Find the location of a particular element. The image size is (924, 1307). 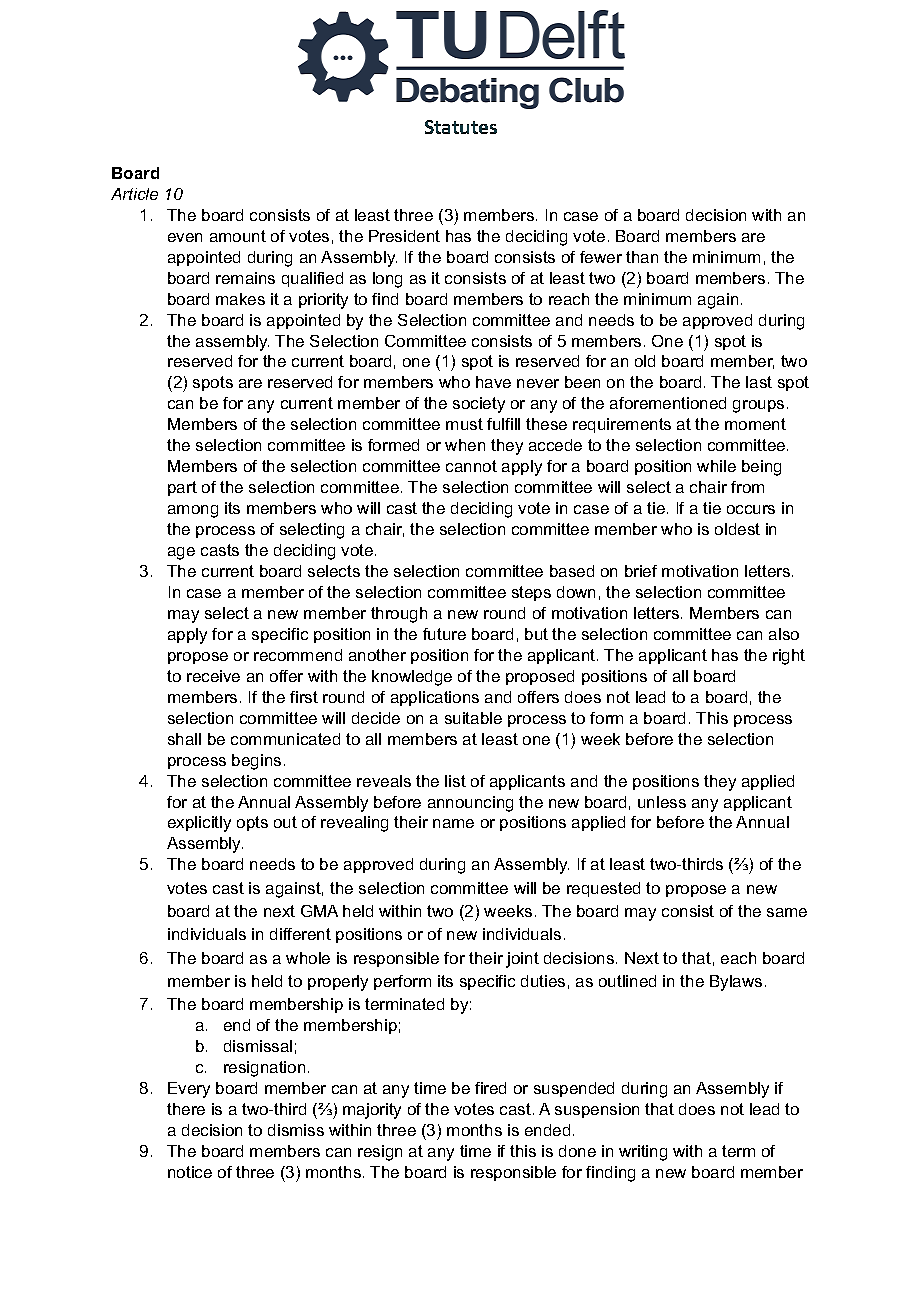

explicitly is located at coordinates (199, 824).
